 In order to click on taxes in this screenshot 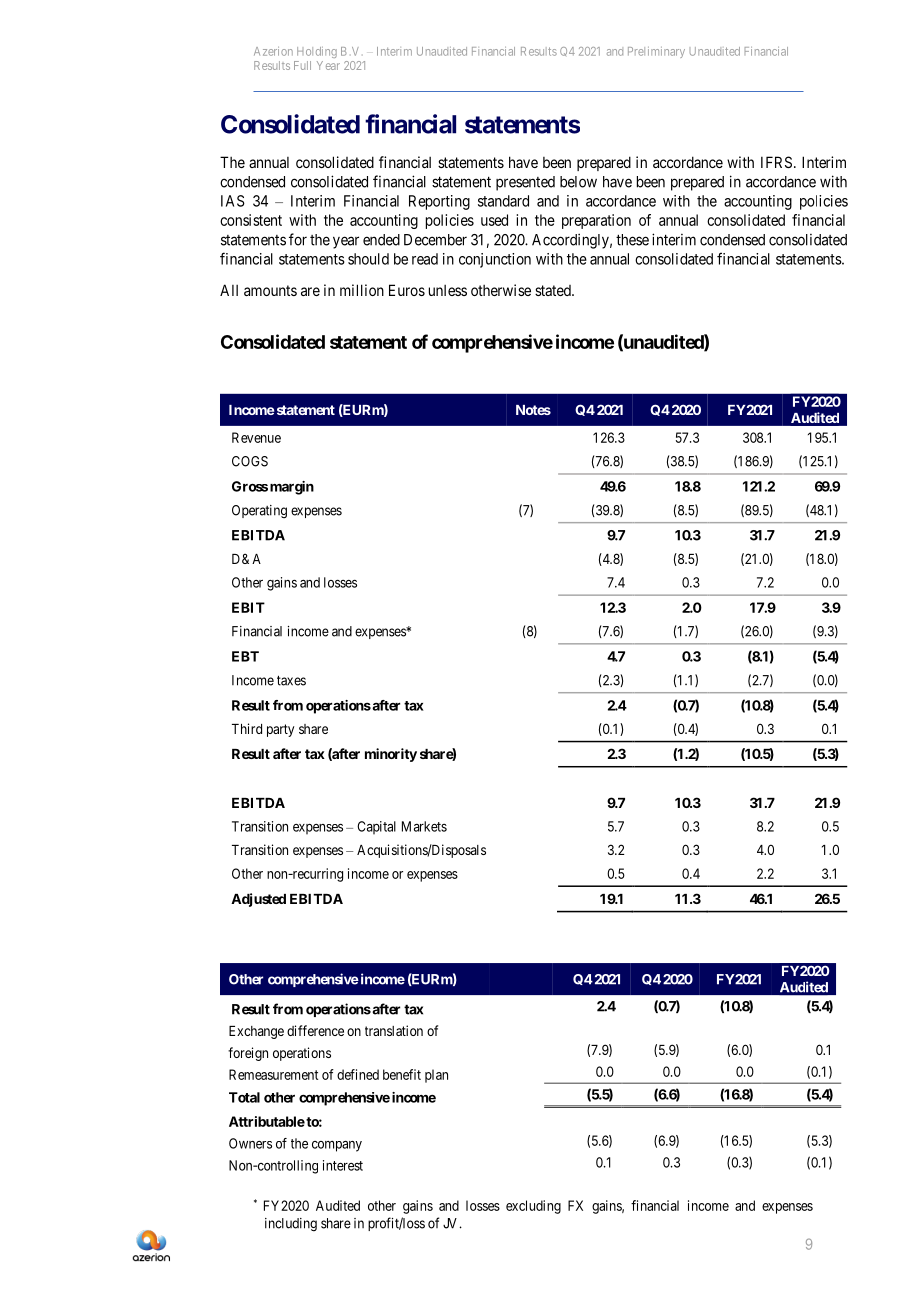, I will do `click(291, 680)`.
